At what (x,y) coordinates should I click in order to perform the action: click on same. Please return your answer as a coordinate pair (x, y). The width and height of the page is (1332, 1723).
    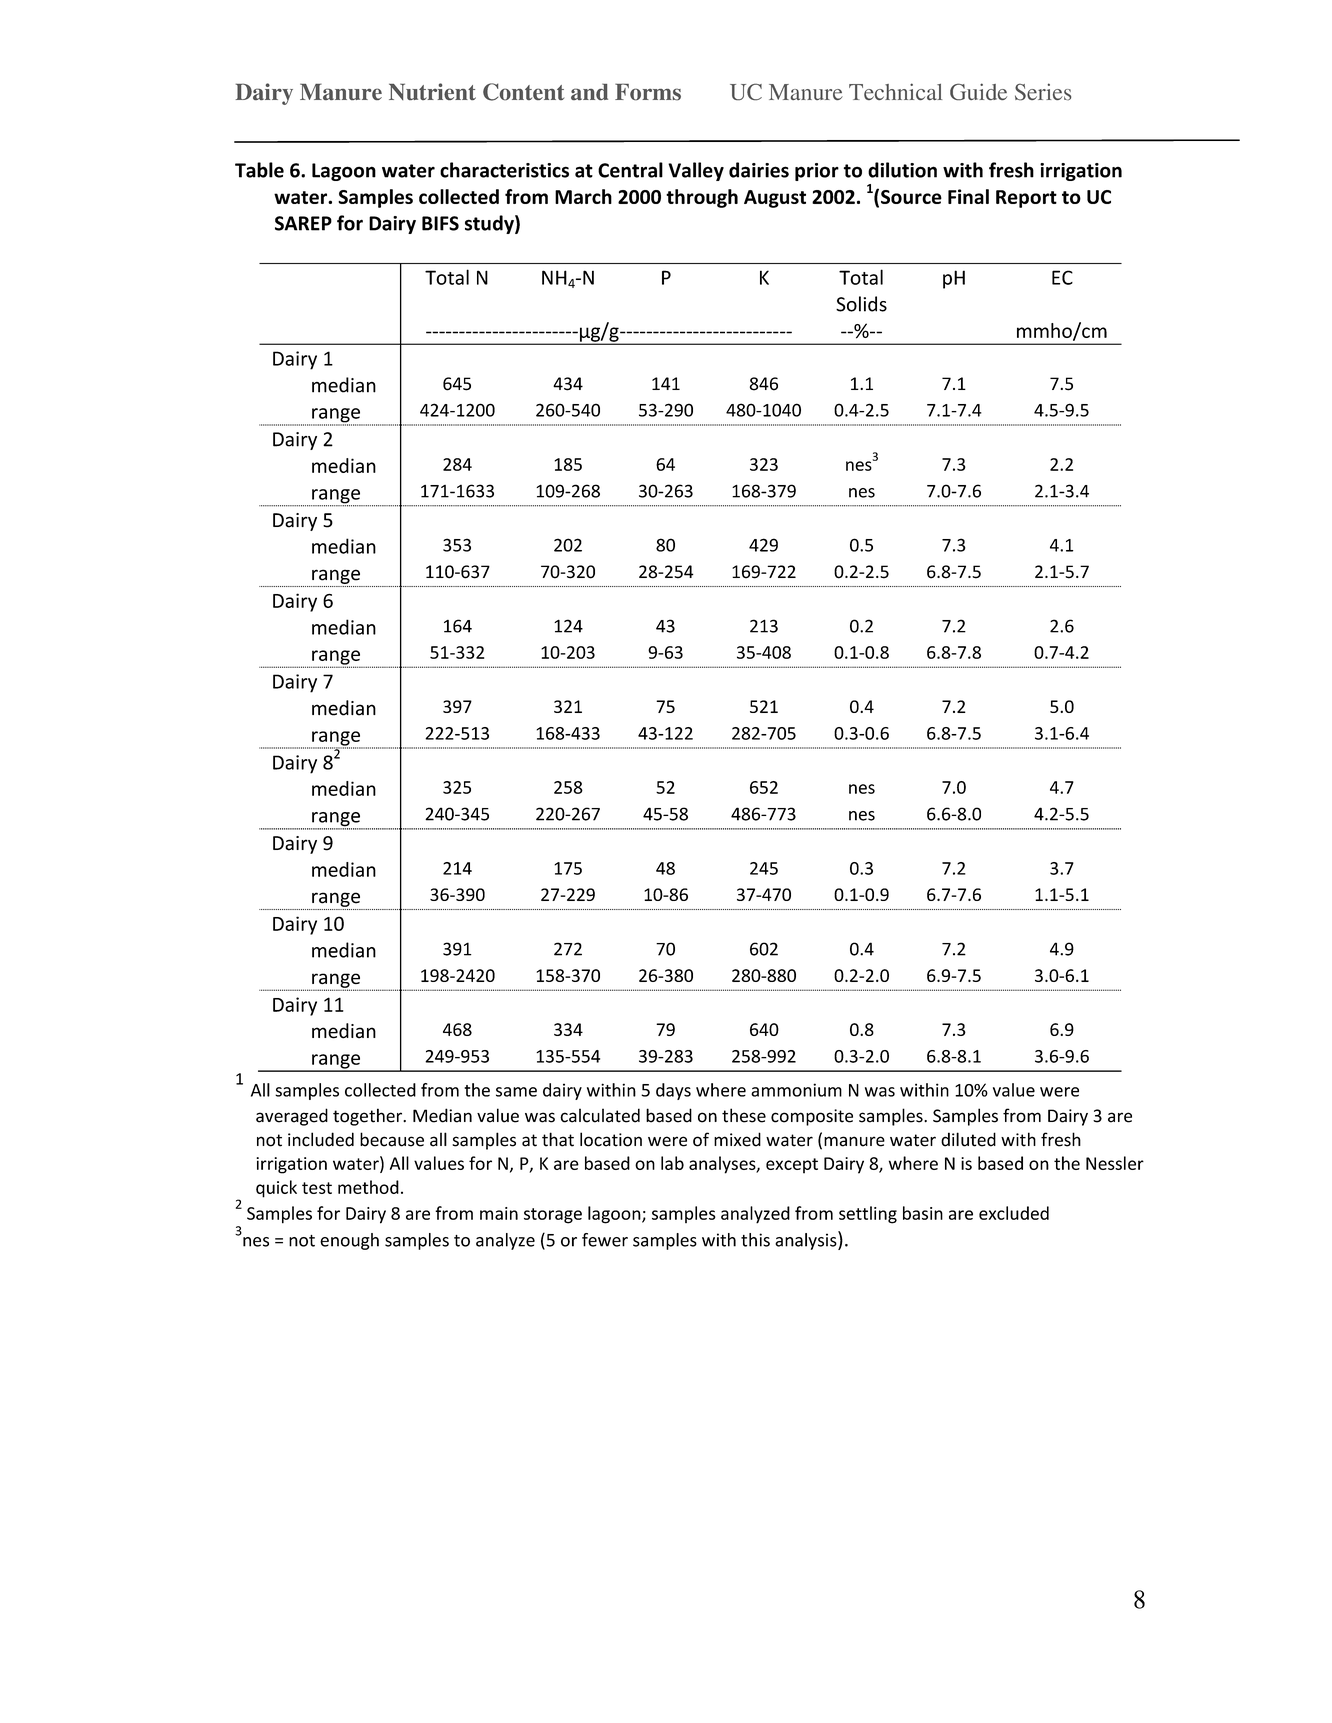
    Looking at the image, I should click on (516, 1092).
